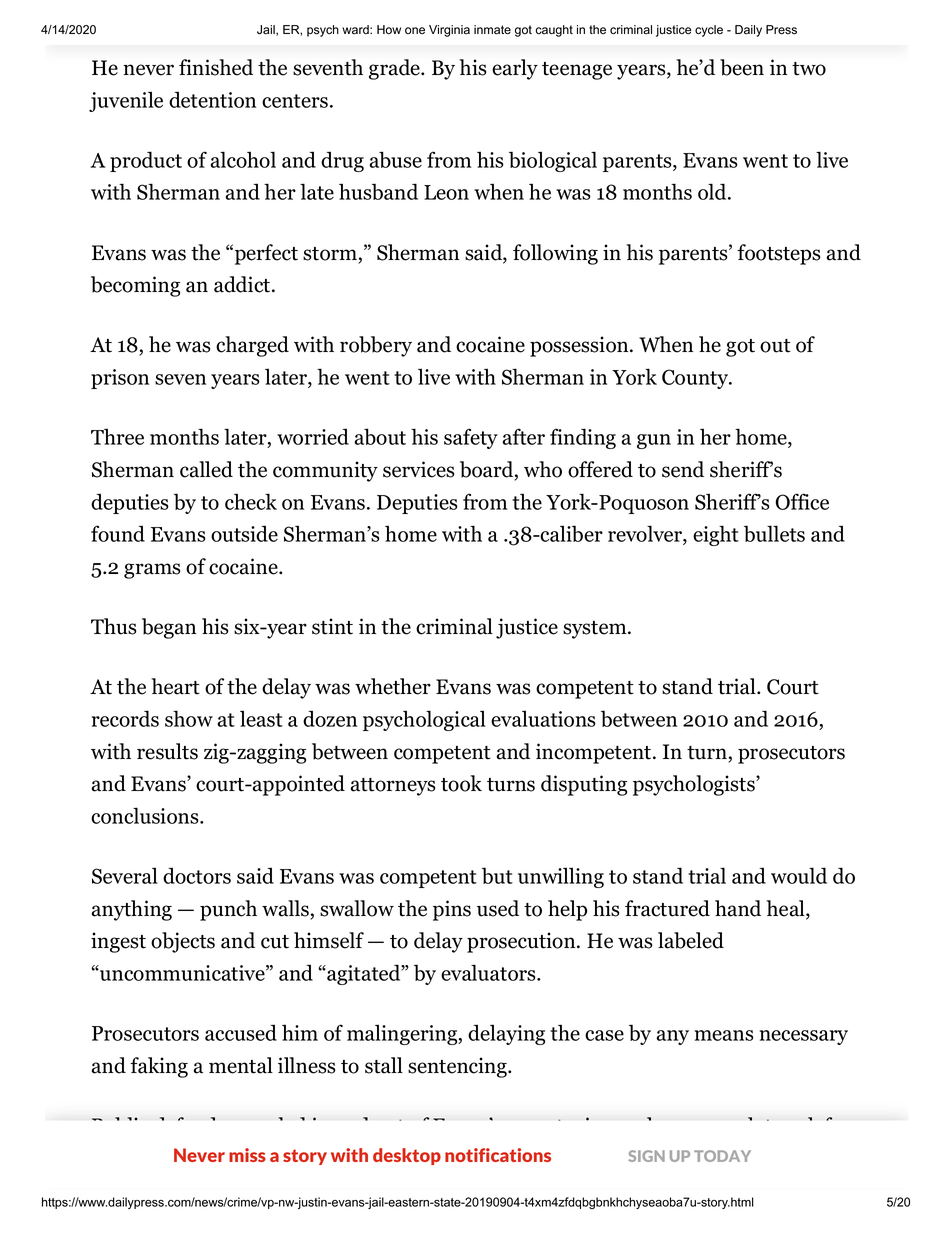 The image size is (952, 1233). What do you see at coordinates (498, 1155) in the screenshot?
I see `notifications` at bounding box center [498, 1155].
